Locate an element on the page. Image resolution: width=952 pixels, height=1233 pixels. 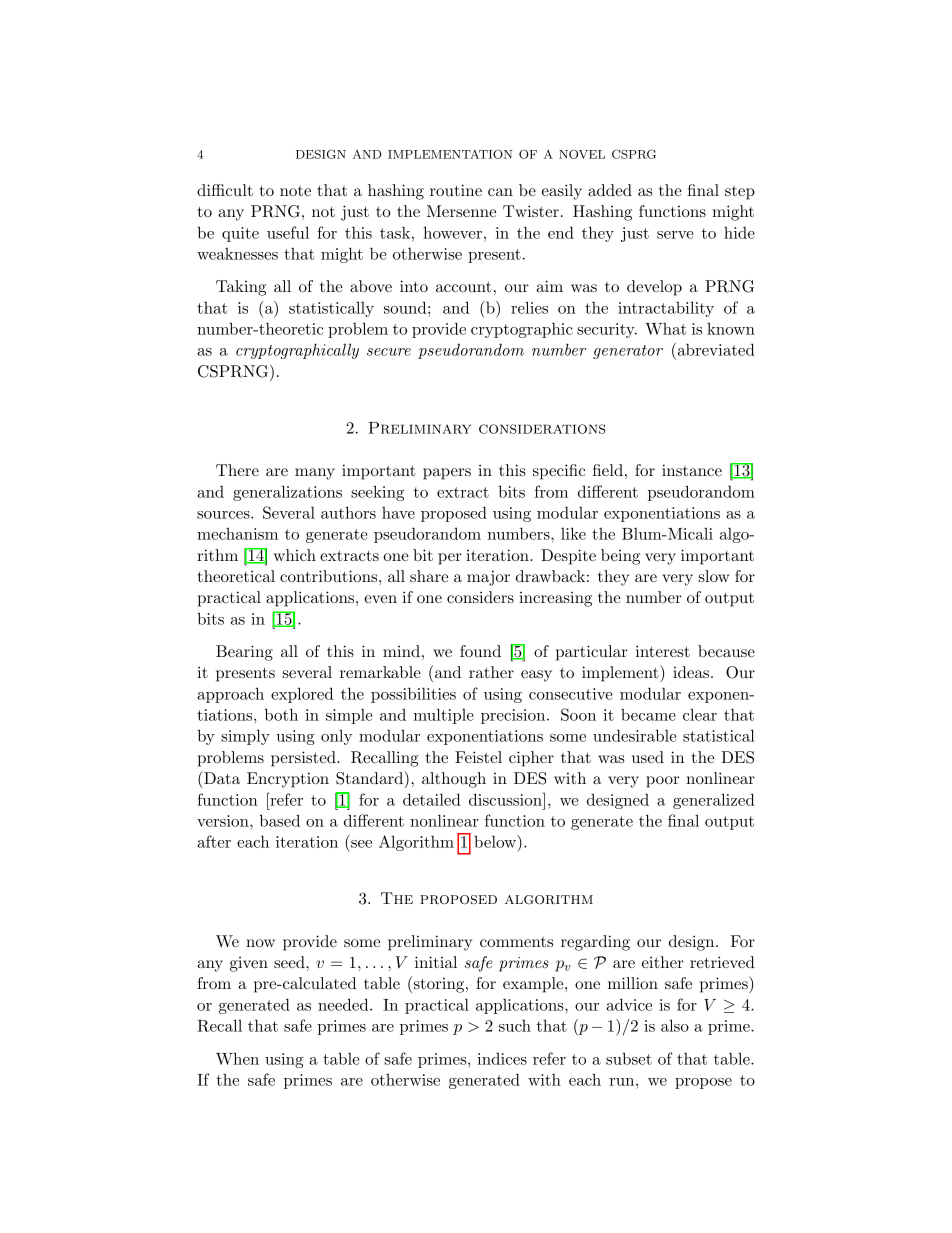
below is located at coordinates (496, 841).
